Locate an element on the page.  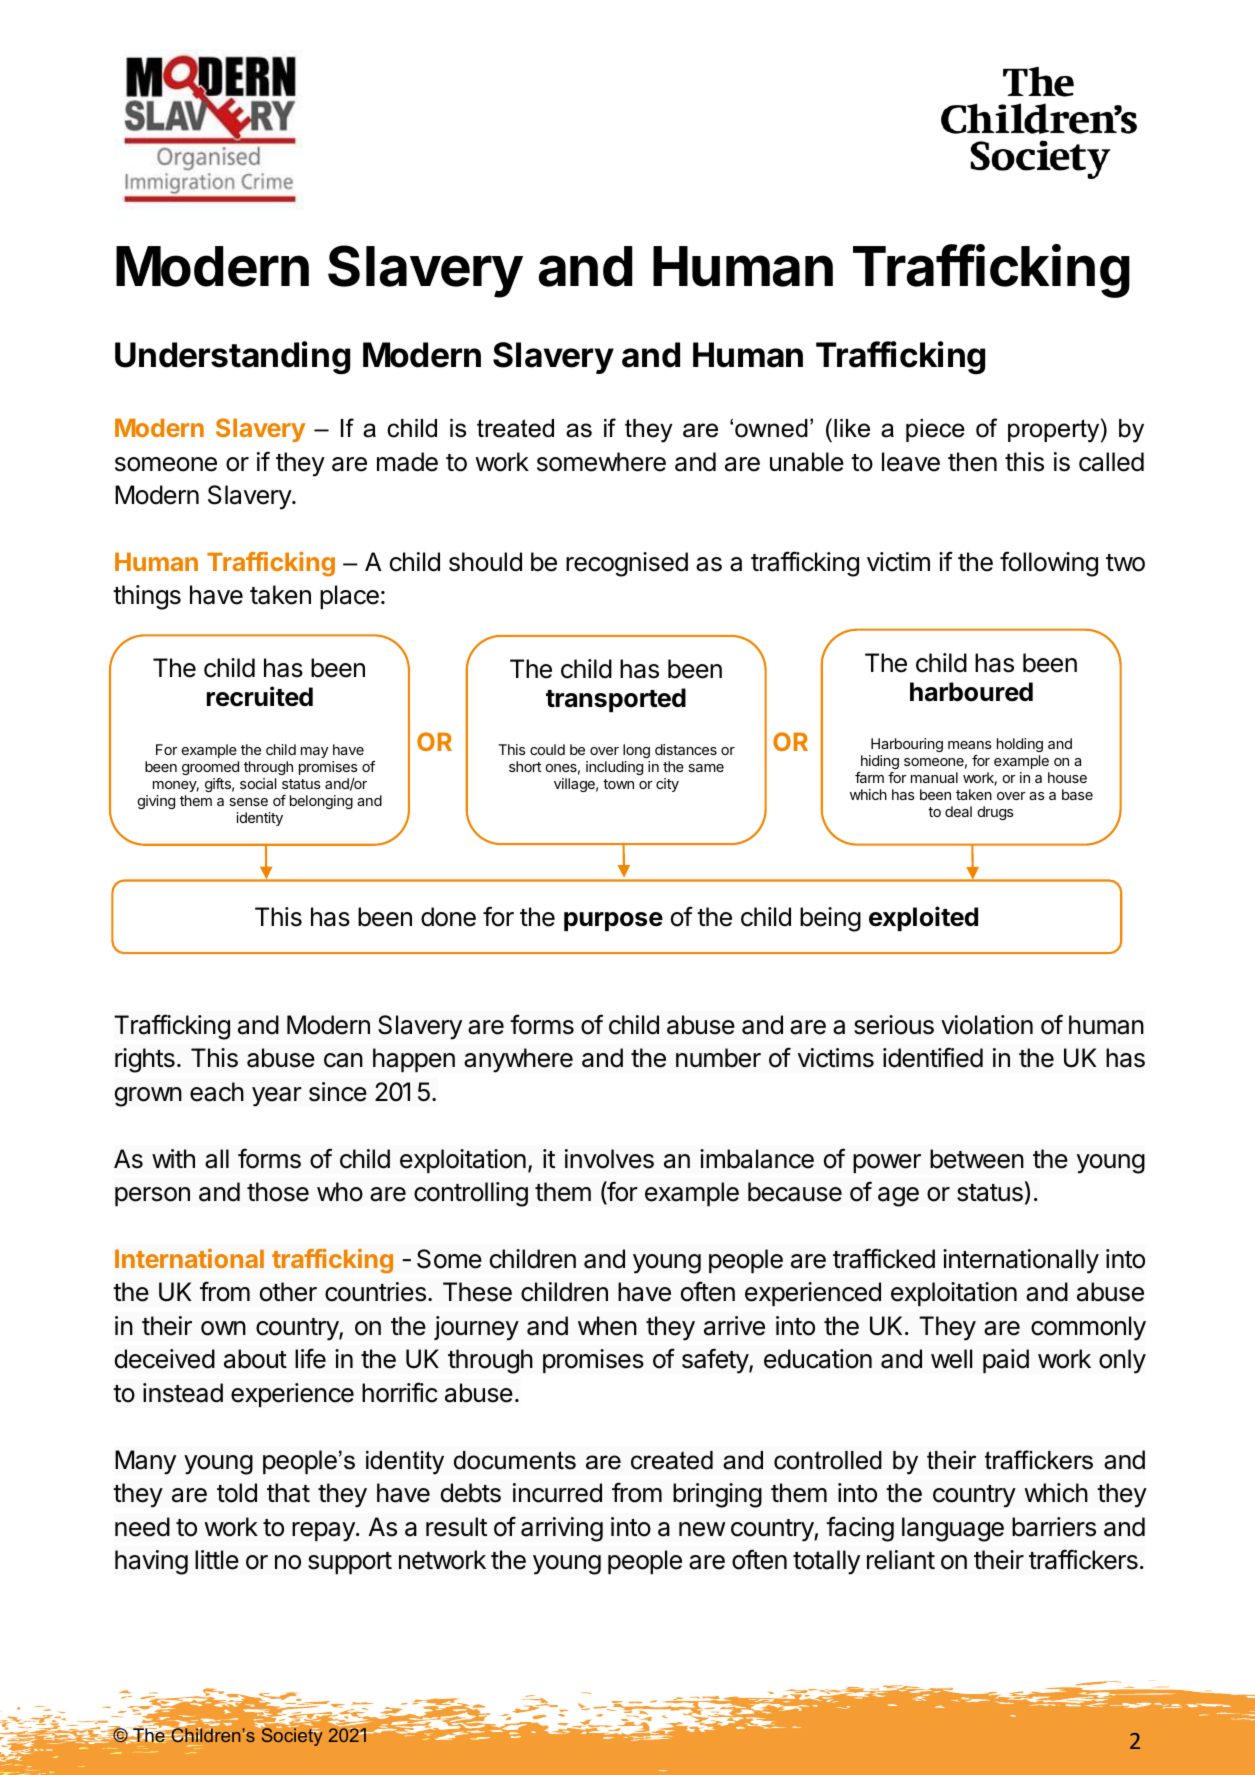
exploited is located at coordinates (923, 918).
